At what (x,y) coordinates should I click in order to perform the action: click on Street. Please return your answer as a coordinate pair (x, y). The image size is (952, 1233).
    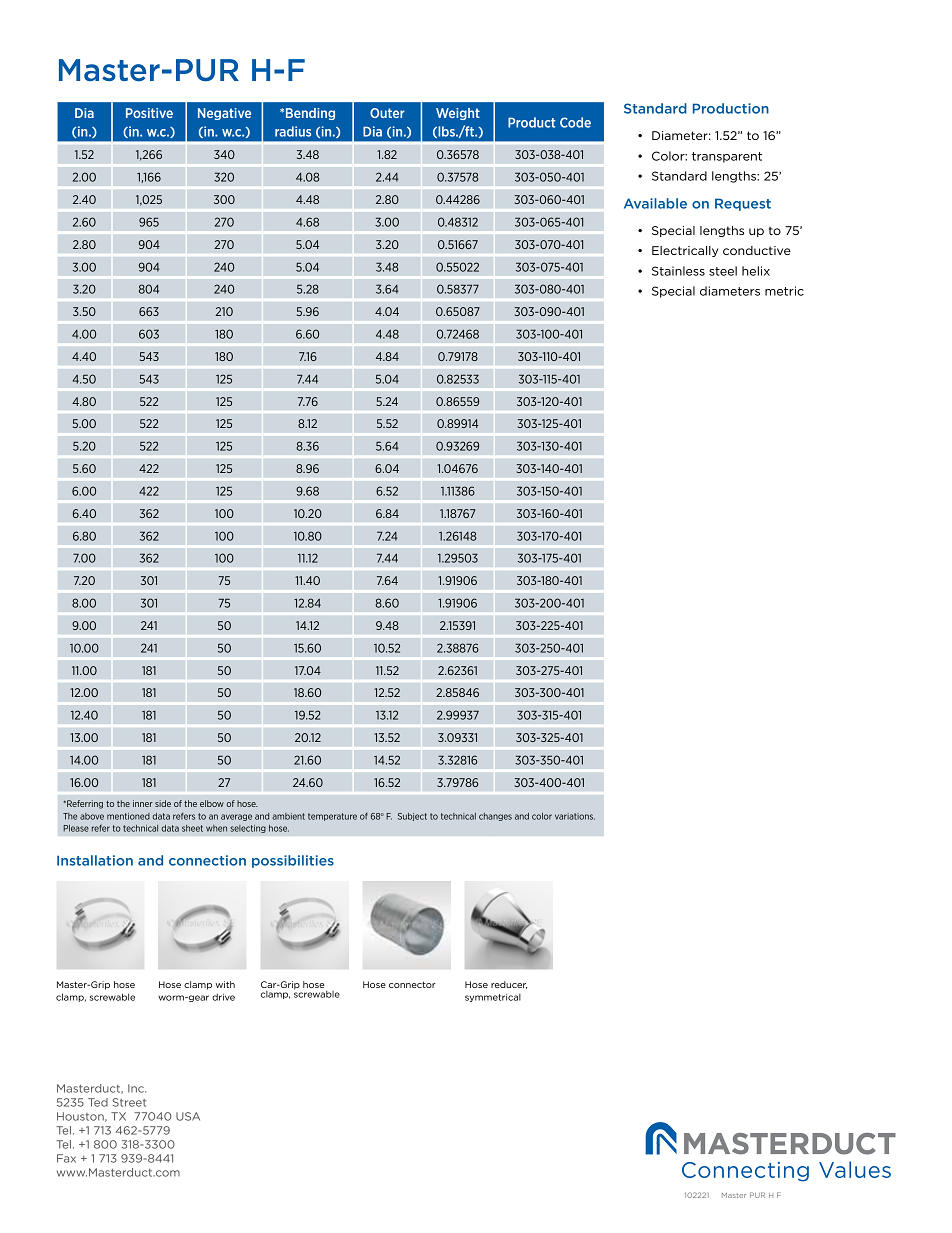
    Looking at the image, I should click on (129, 1102).
